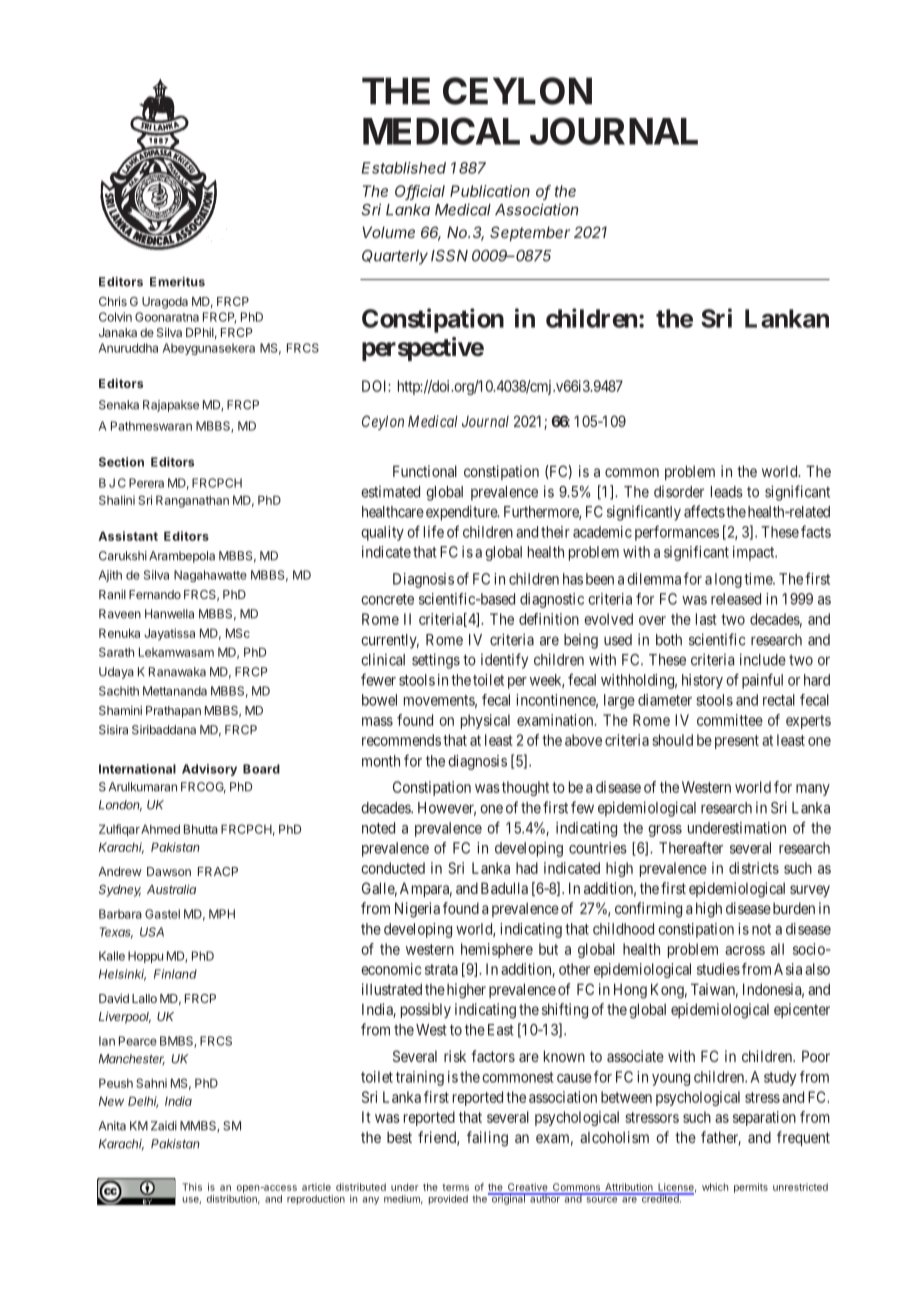 The image size is (924, 1308). I want to click on Assistant, so click(128, 536).
